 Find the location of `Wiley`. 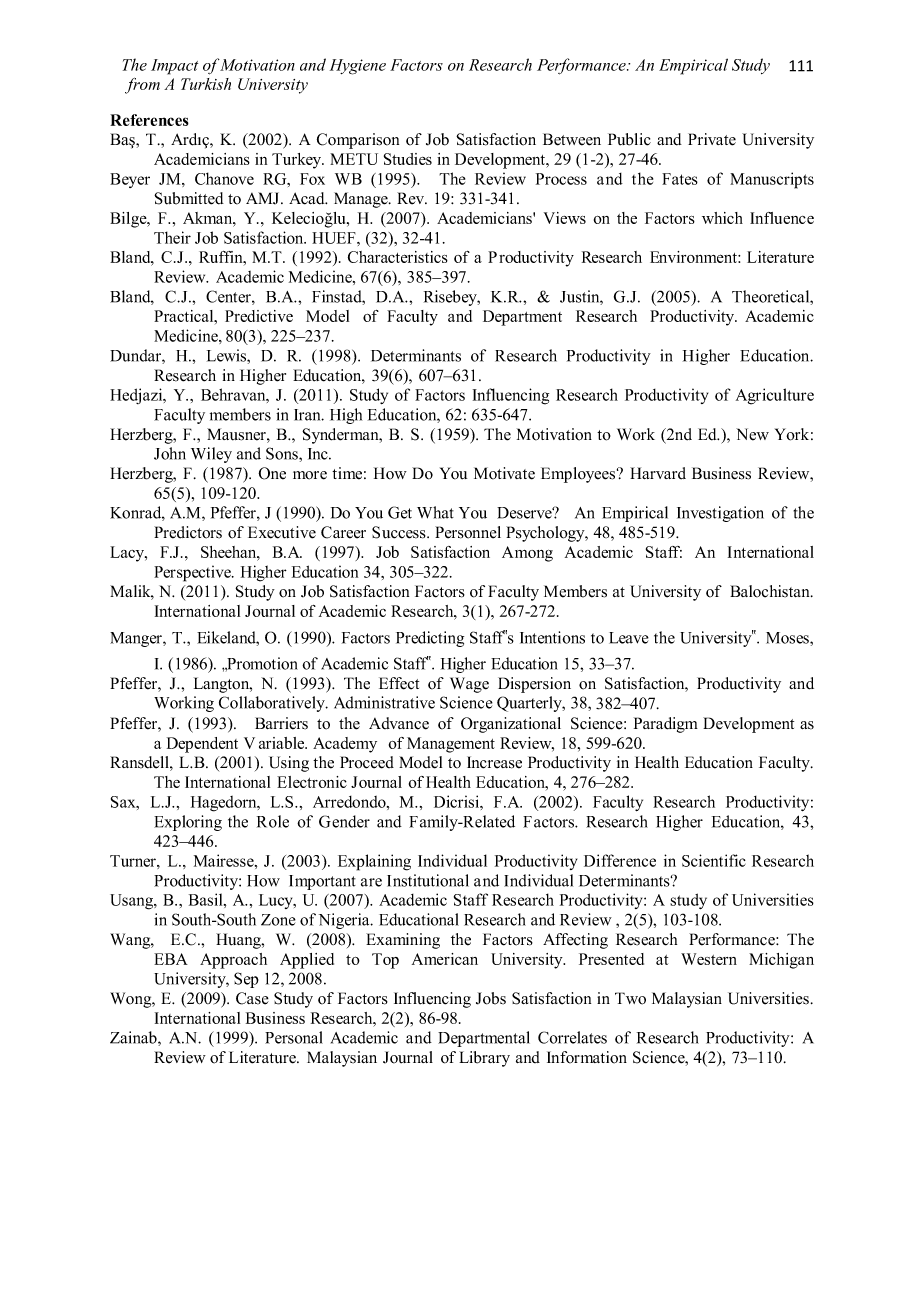

Wiley is located at coordinates (211, 455).
